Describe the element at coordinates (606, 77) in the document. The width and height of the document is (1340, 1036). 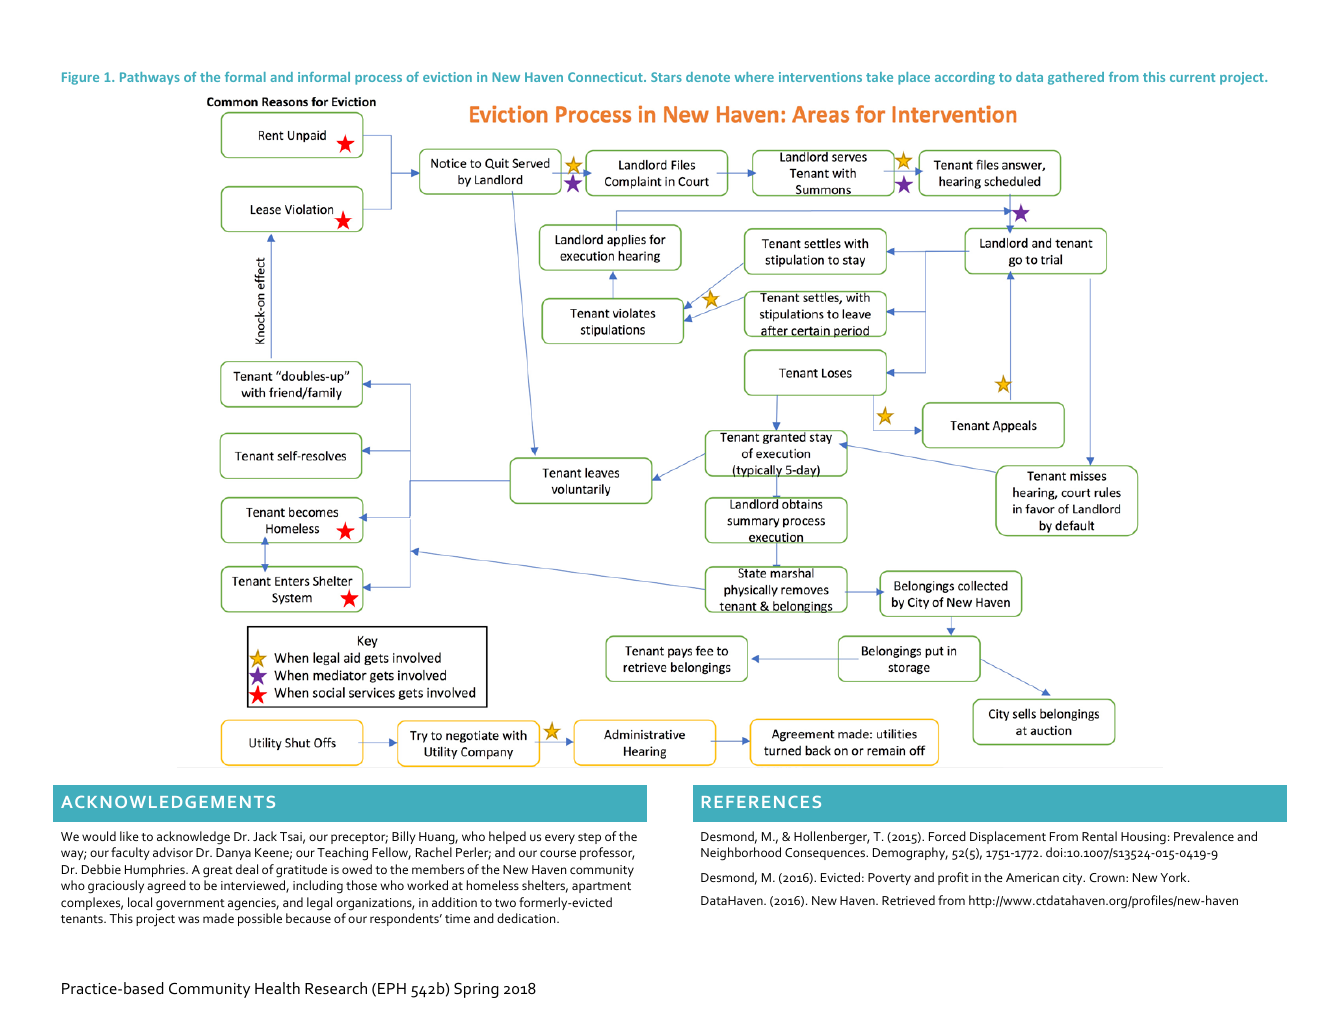
I see `Connecticut` at that location.
